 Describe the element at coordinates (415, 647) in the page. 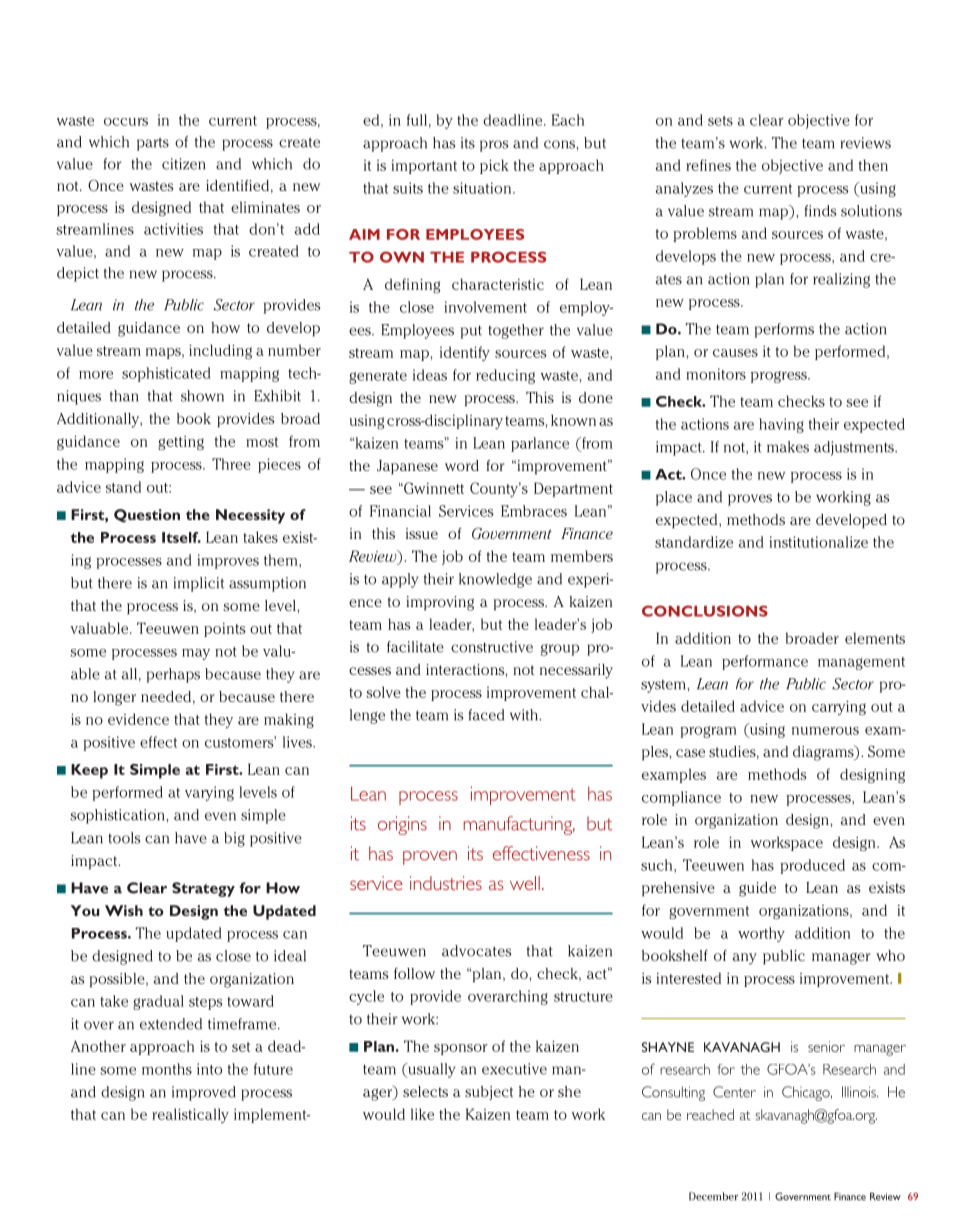

I see `facilitate` at that location.
